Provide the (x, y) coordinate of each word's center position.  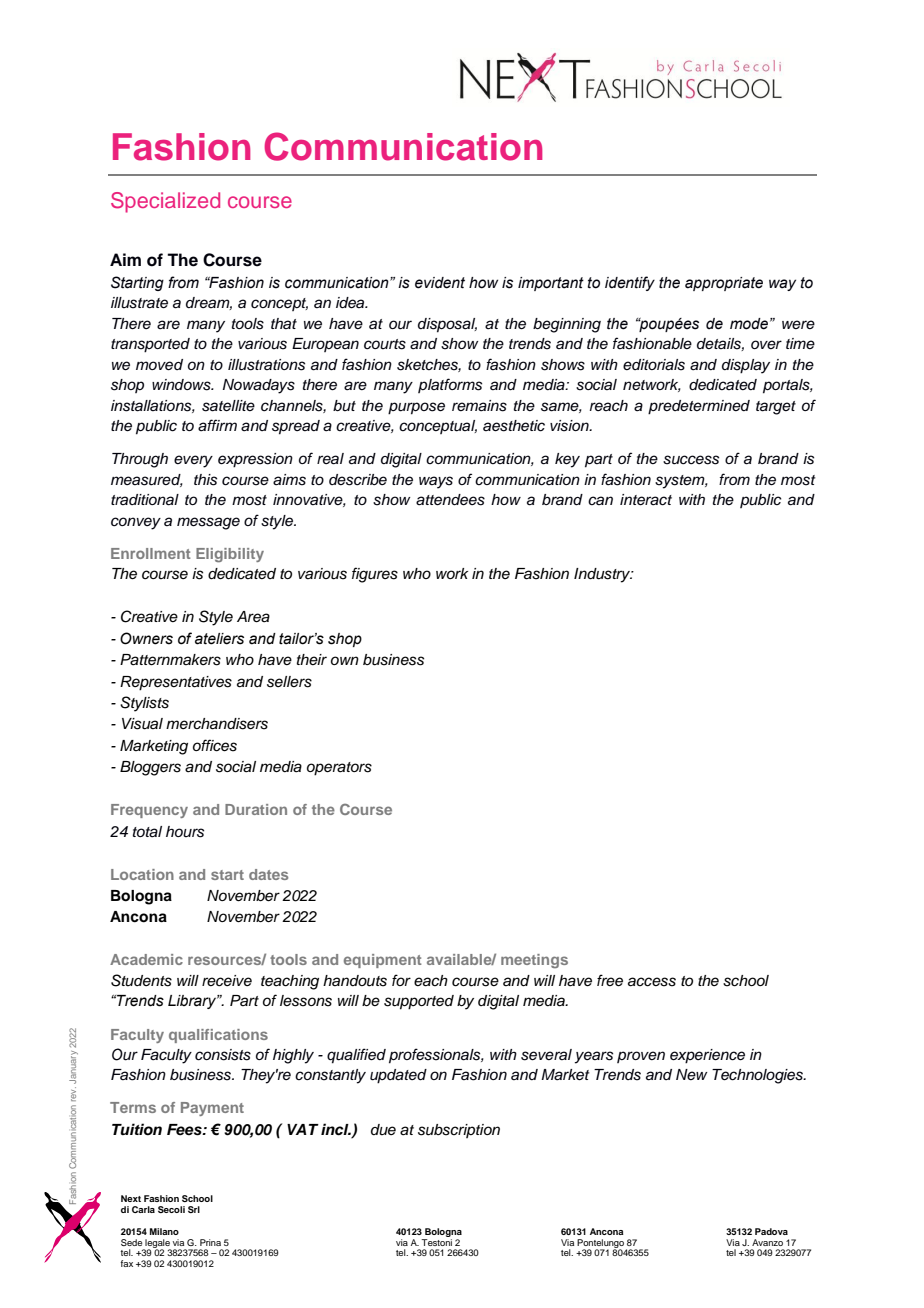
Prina (210, 1242)
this (205, 480)
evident (440, 283)
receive (227, 981)
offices (215, 745)
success (691, 460)
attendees (450, 500)
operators (339, 769)
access (652, 982)
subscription (459, 1131)
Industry (603, 575)
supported (419, 1002)
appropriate (724, 284)
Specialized (165, 202)
